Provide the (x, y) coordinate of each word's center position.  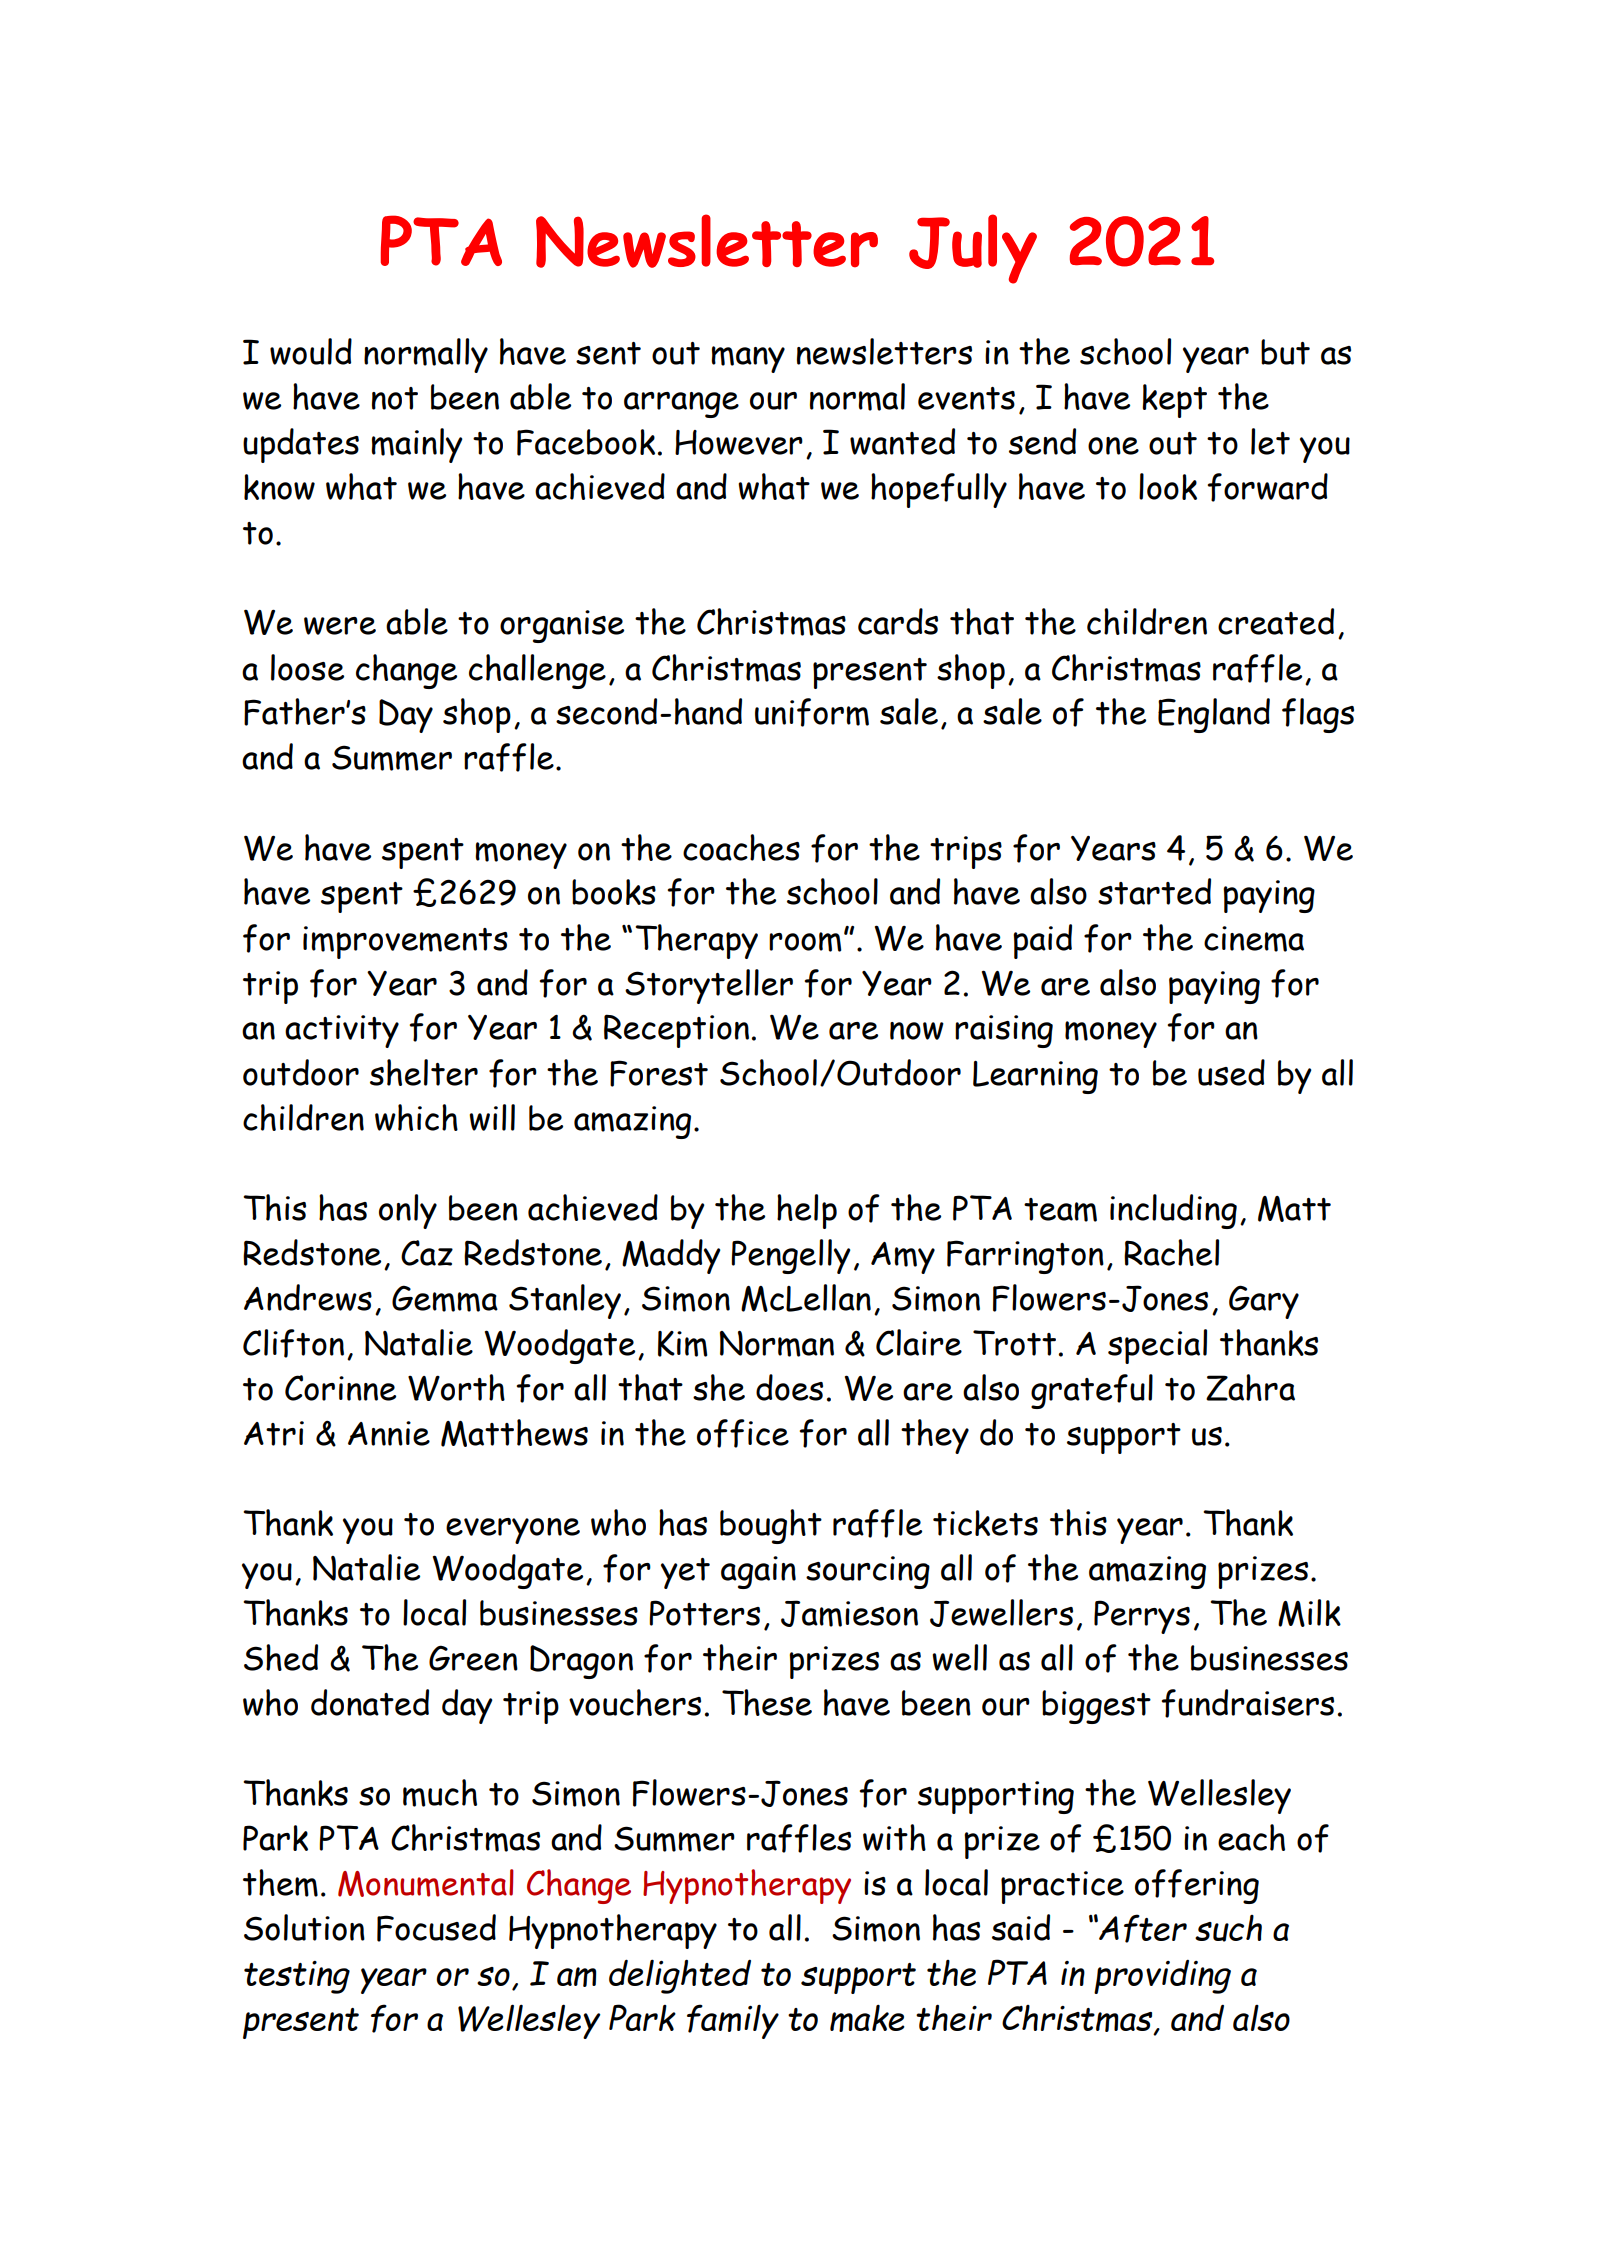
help (807, 1211)
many (748, 359)
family (733, 2021)
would (311, 351)
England (1214, 715)
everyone (513, 1531)
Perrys (1142, 1617)
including (1173, 1211)
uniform (812, 712)
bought (771, 1526)
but (1285, 352)
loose (307, 667)
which (416, 1117)
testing (297, 1977)
